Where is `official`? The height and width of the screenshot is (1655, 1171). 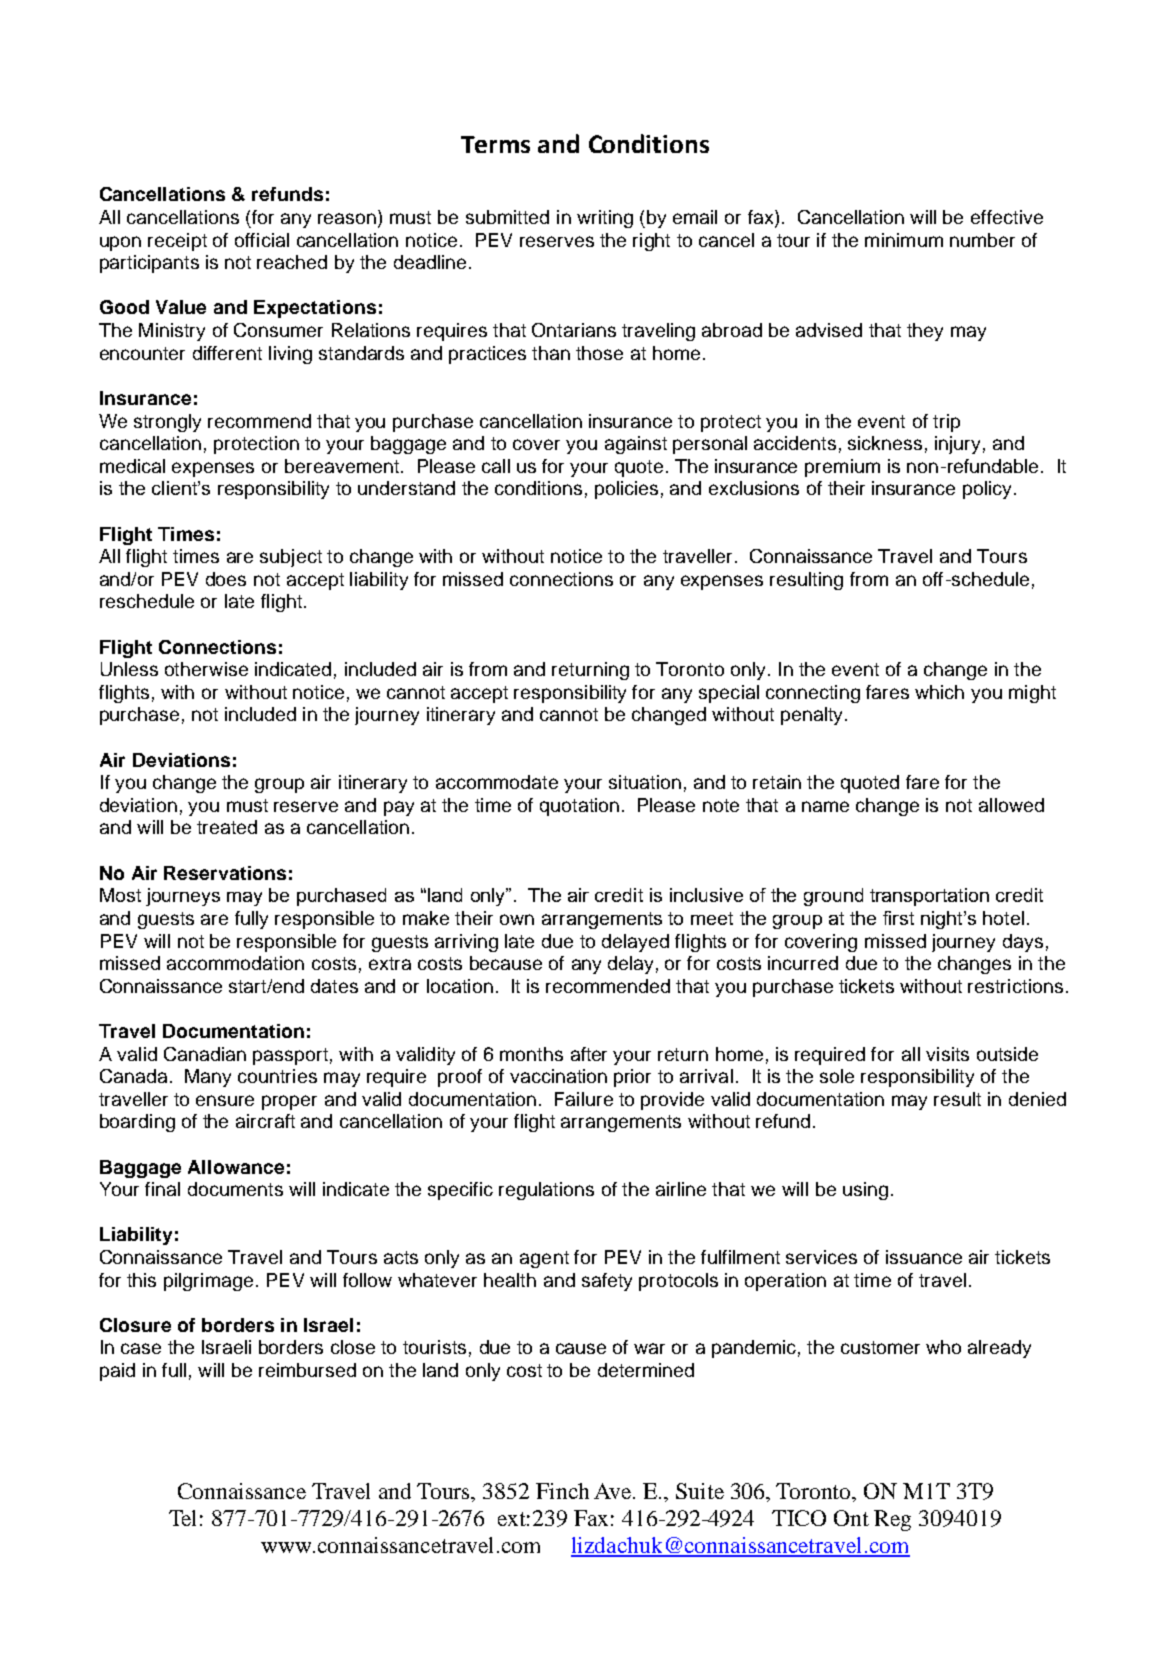
official is located at coordinates (262, 240).
